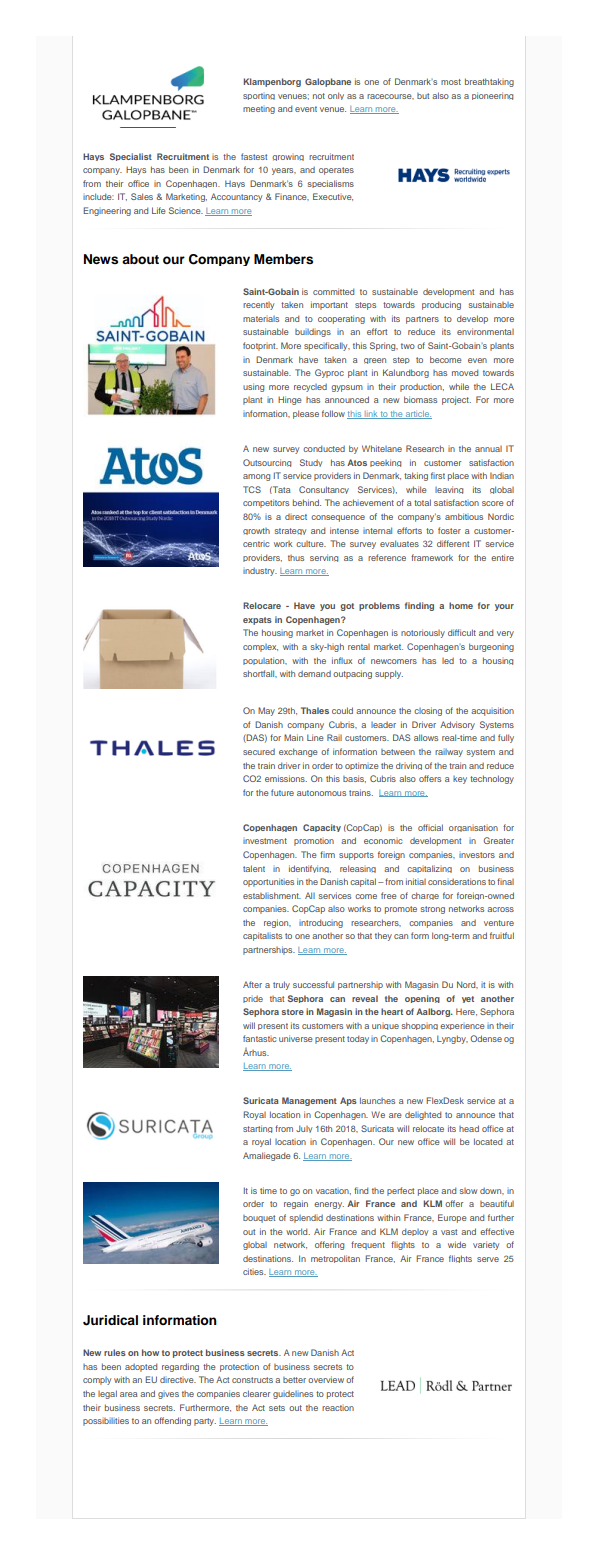  What do you see at coordinates (256, 531) in the image?
I see `growth` at bounding box center [256, 531].
